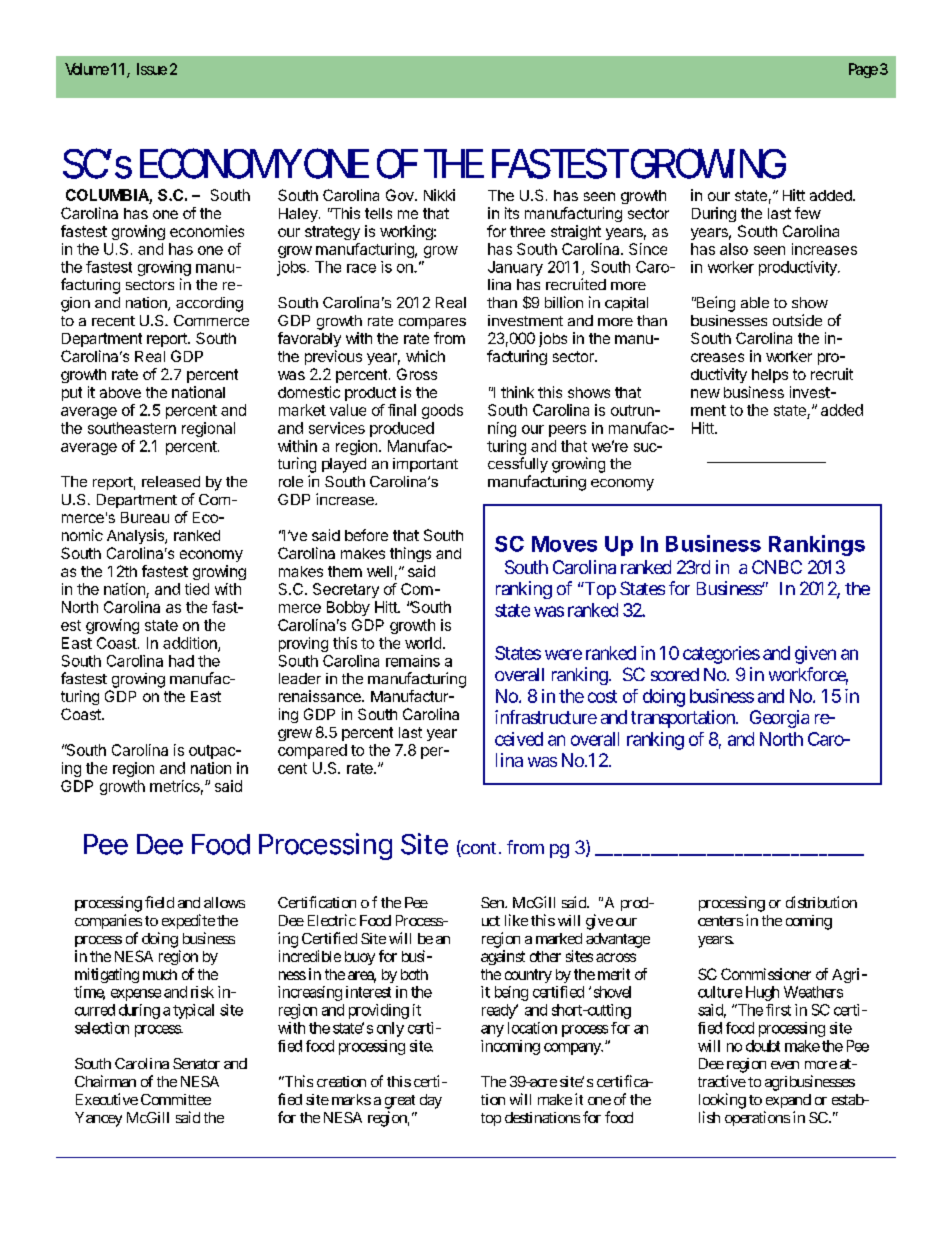  I want to click on day, so click(431, 1101).
